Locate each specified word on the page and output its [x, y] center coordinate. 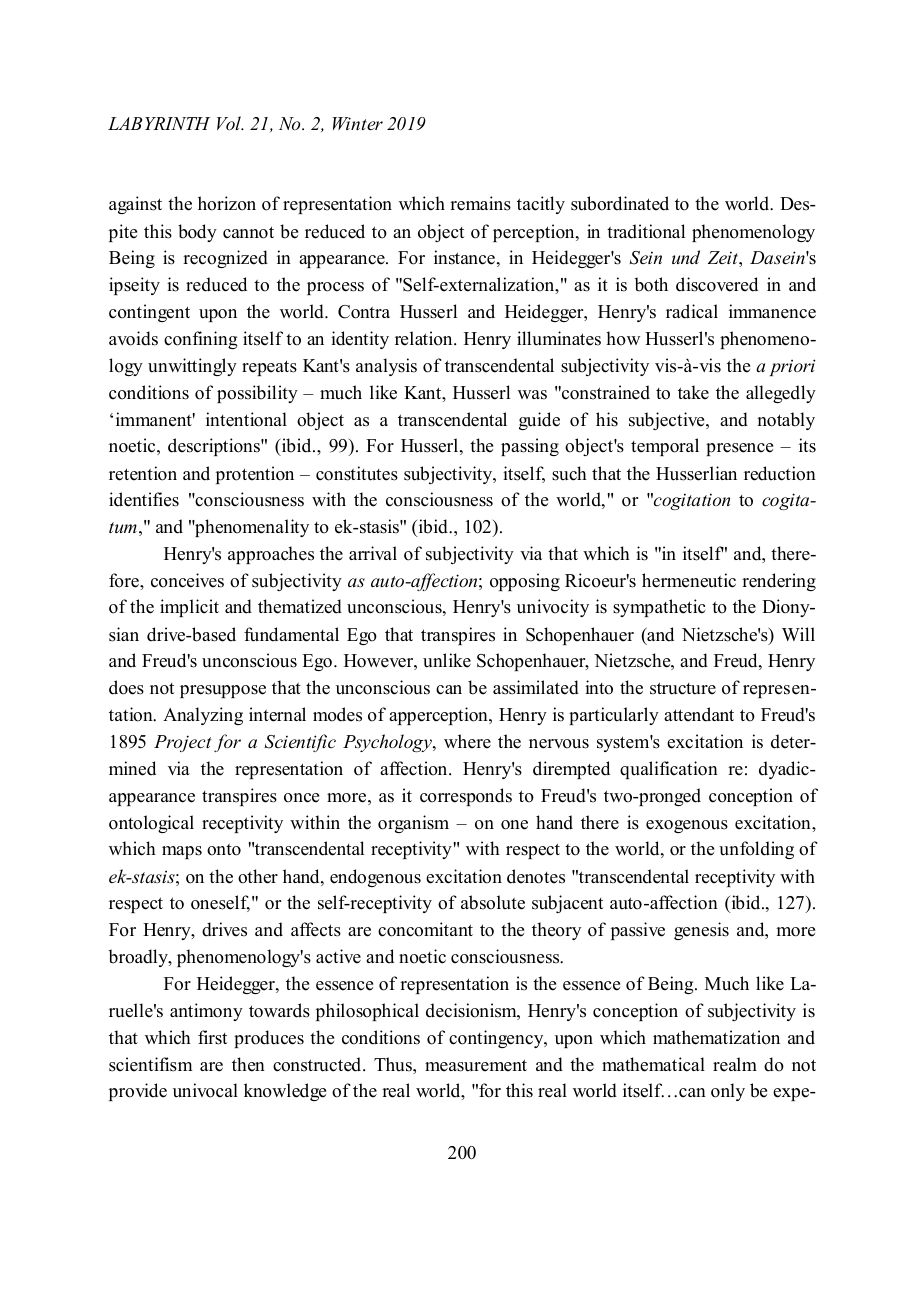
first [212, 1037]
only [728, 1092]
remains [480, 203]
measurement [476, 1065]
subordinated [620, 203]
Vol [230, 123]
